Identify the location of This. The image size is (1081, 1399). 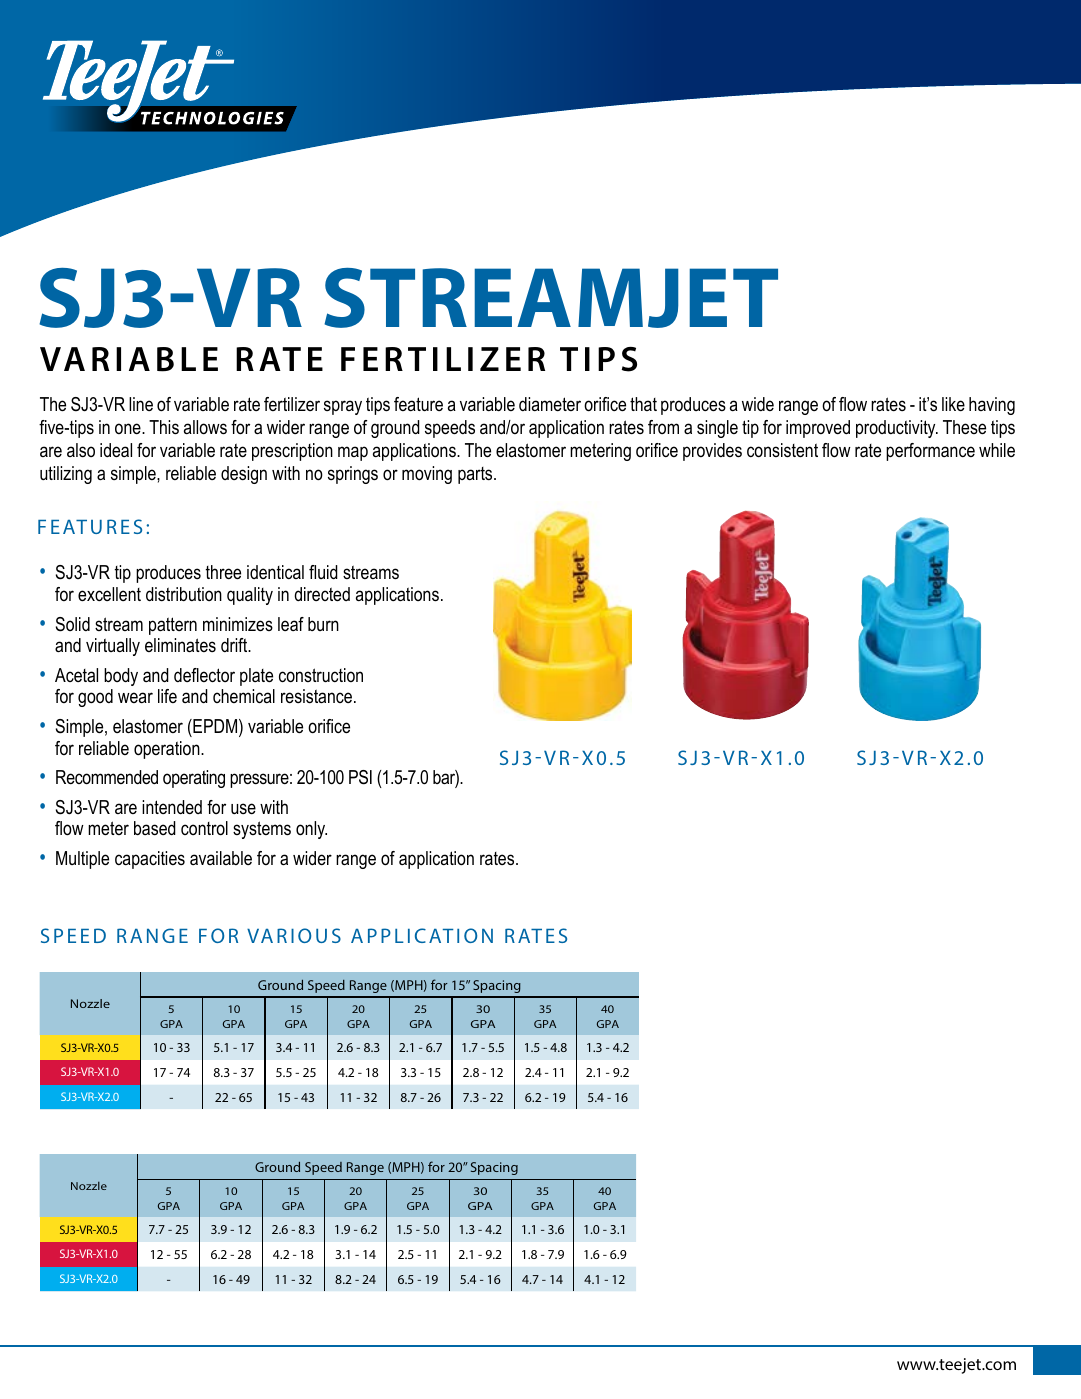
(164, 427).
